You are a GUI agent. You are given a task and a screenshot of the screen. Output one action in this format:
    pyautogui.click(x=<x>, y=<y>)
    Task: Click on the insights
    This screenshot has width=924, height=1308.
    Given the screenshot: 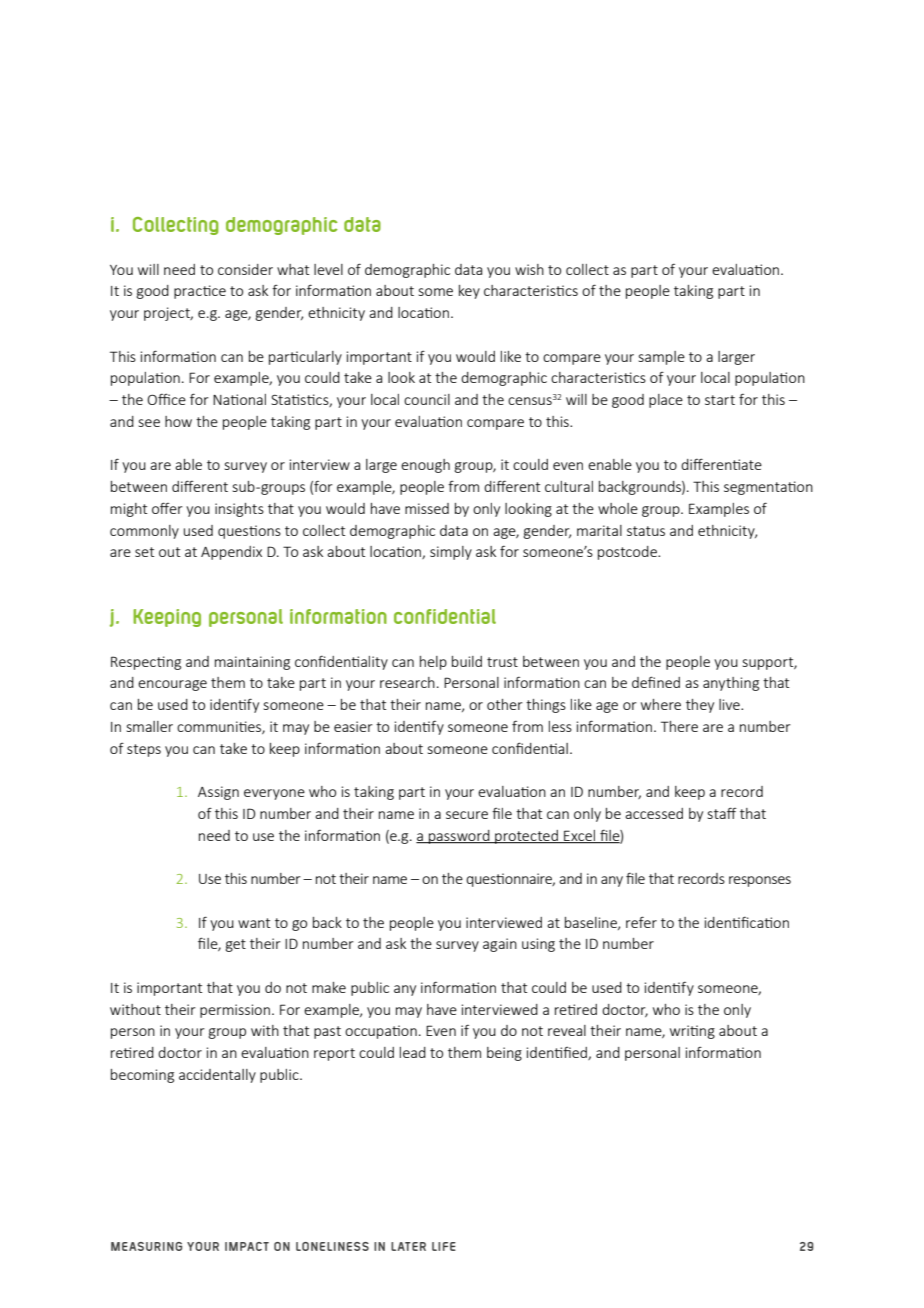 What is the action you would take?
    pyautogui.click(x=239, y=510)
